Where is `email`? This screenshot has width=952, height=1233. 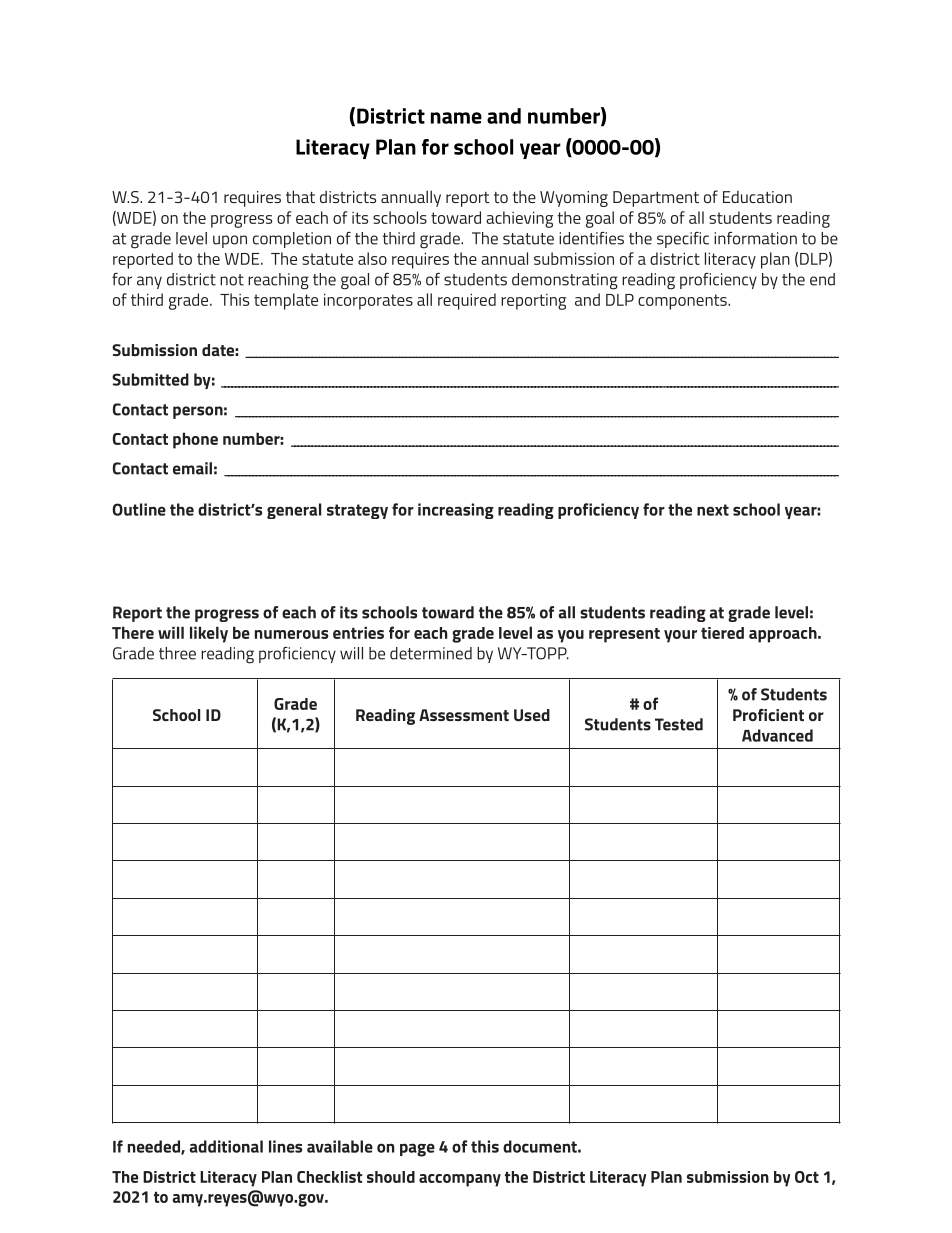 email is located at coordinates (192, 468).
